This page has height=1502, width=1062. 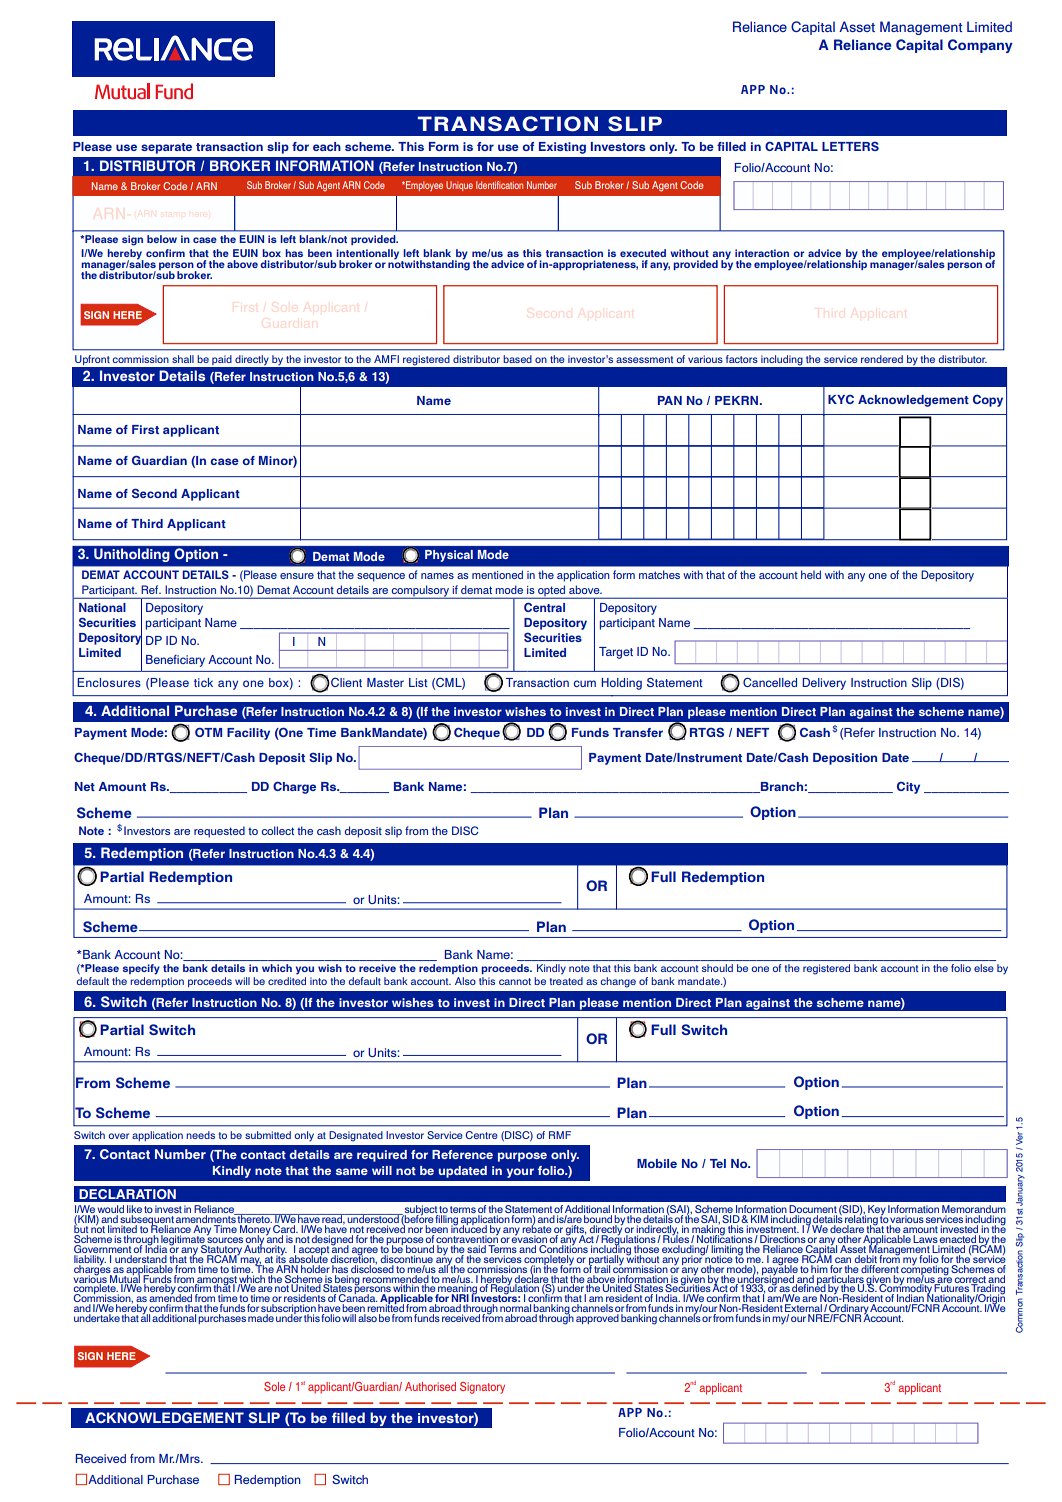 I want to click on separate, so click(x=166, y=148).
